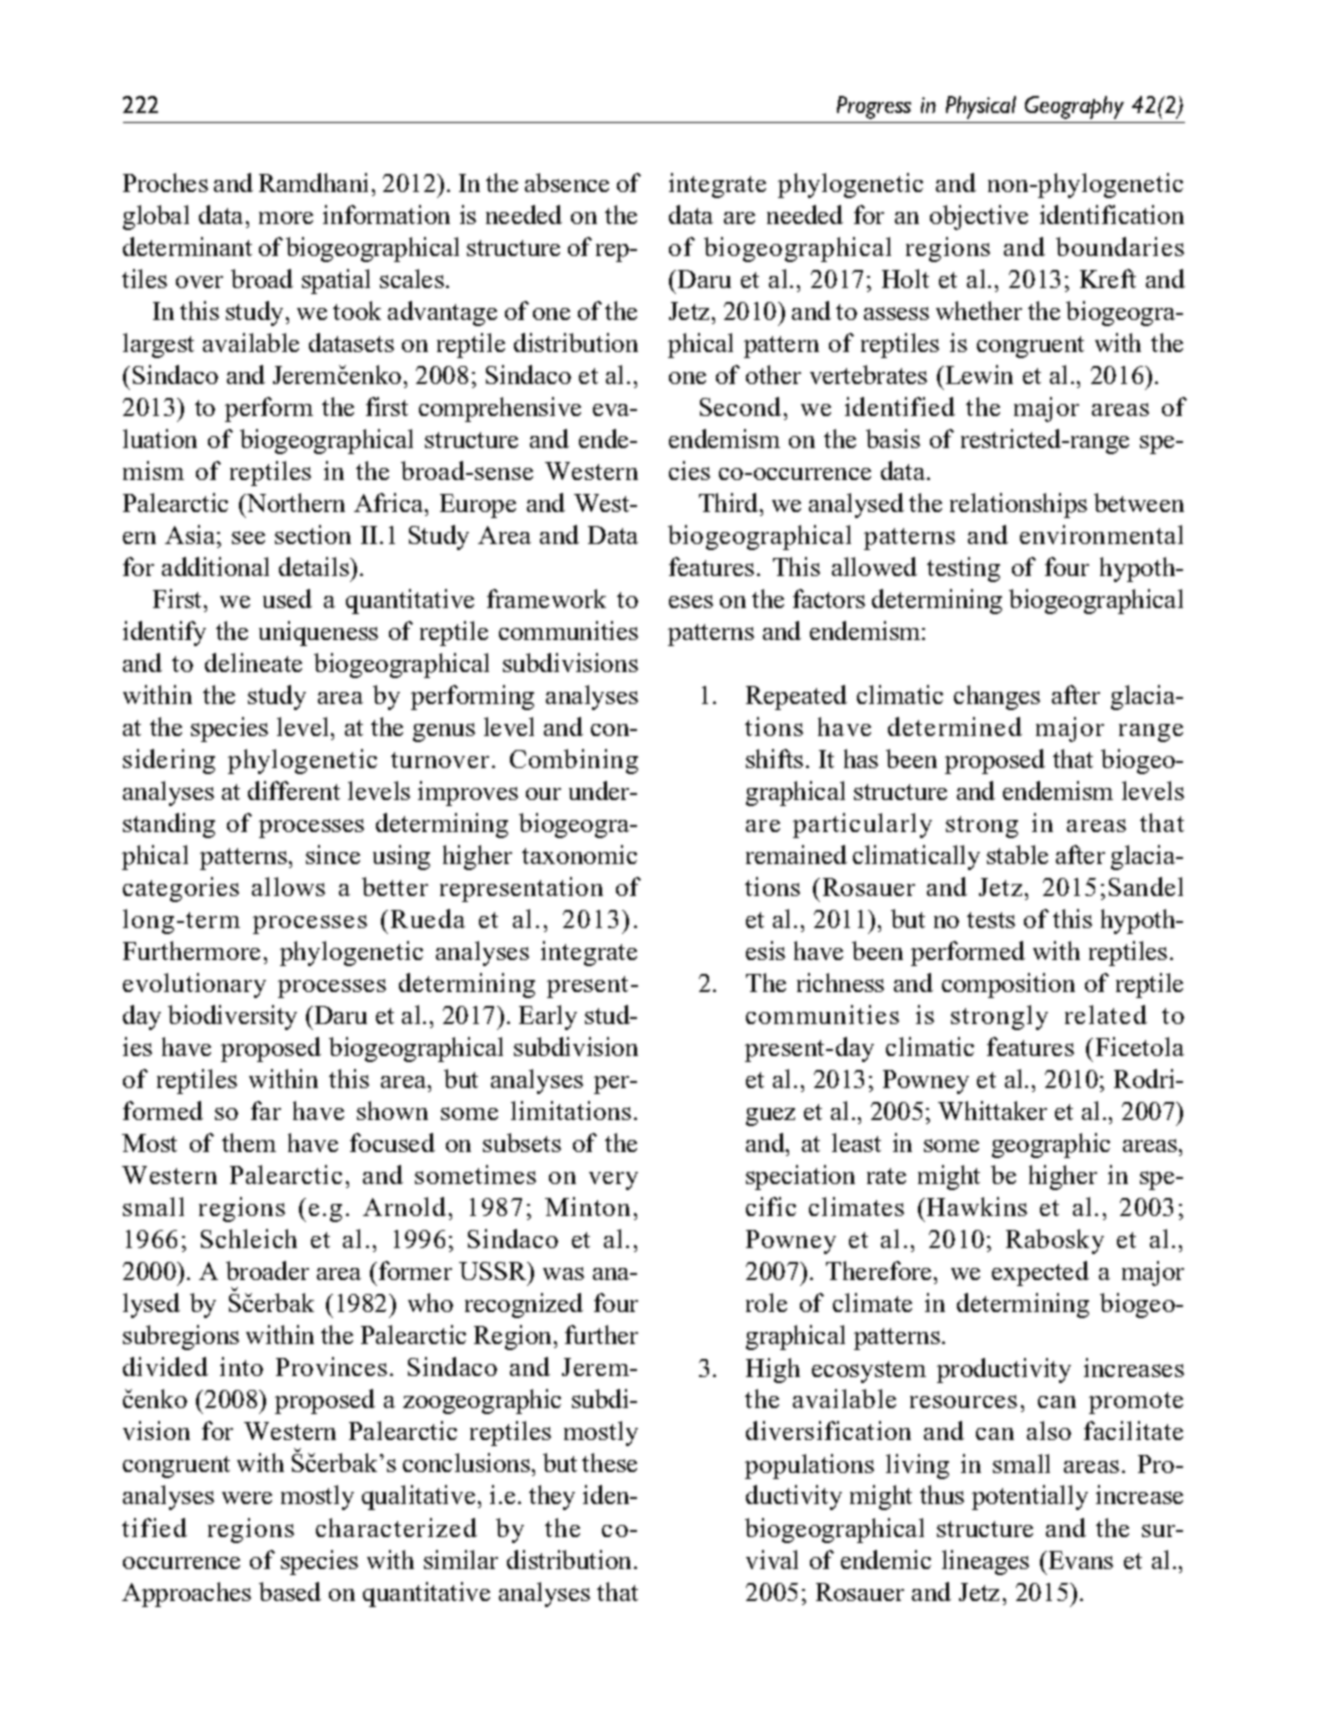 The image size is (1325, 1724). I want to click on framework, so click(546, 598).
